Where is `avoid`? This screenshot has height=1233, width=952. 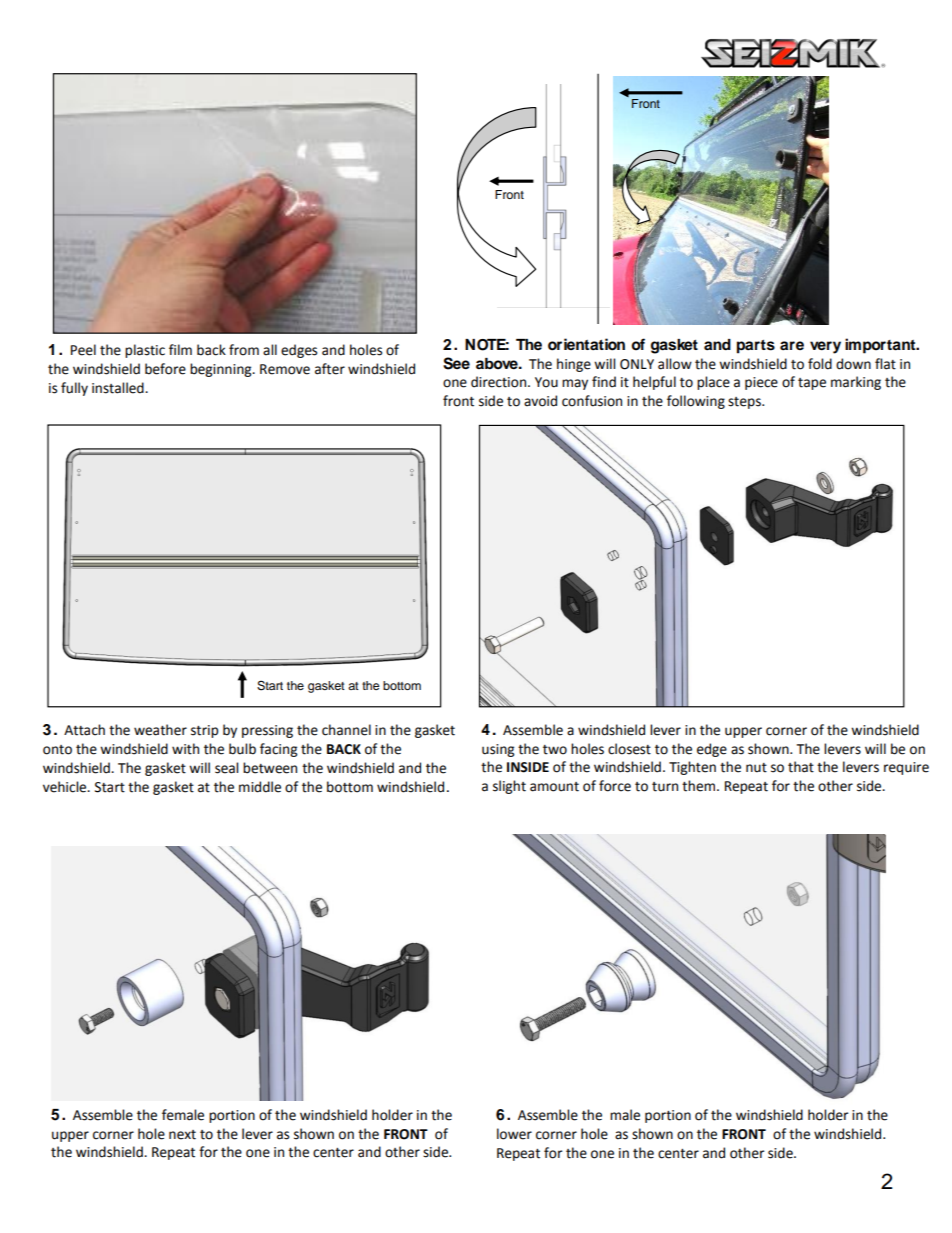
avoid is located at coordinates (540, 401).
